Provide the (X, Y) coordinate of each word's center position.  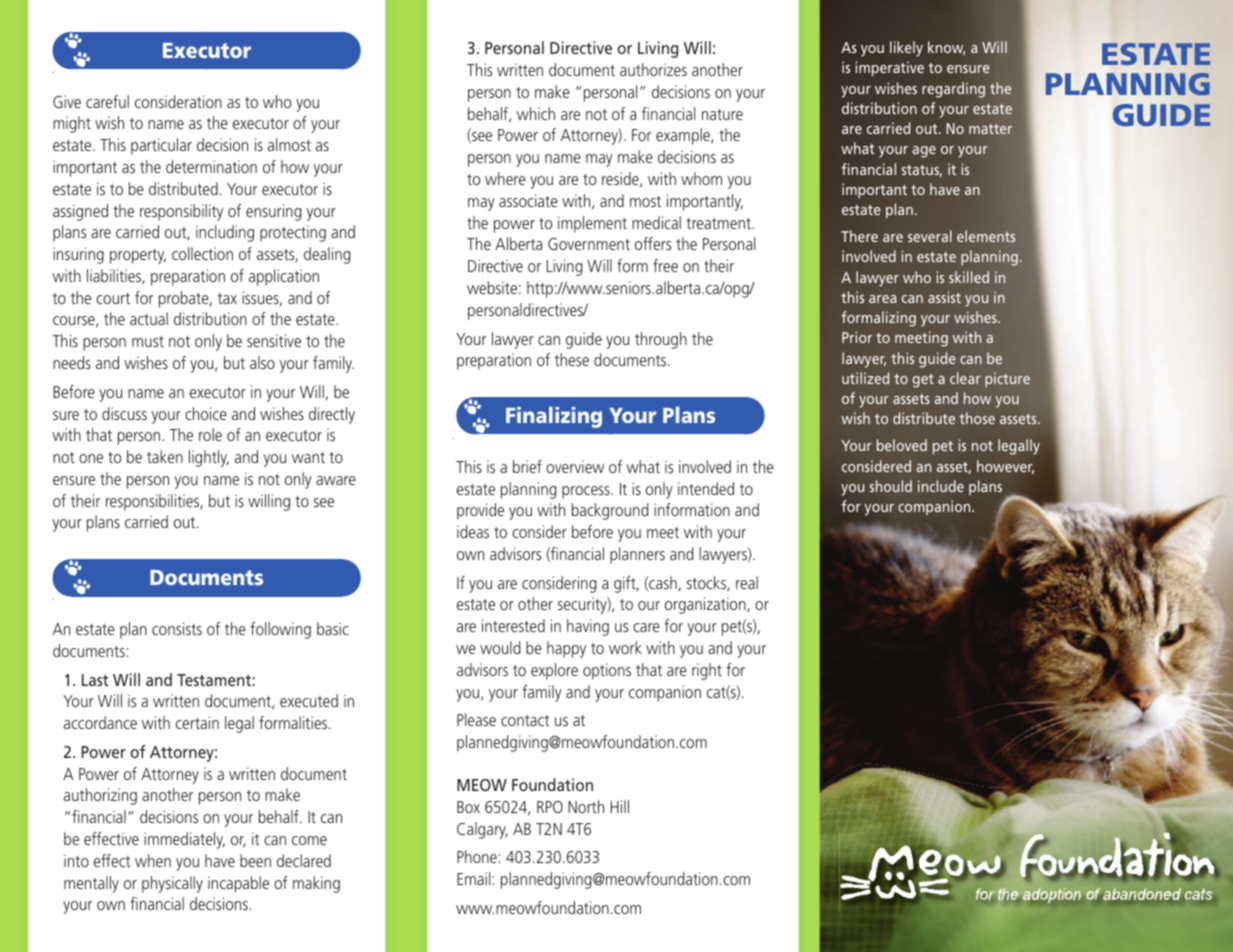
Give (67, 101)
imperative (889, 69)
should (891, 486)
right (707, 671)
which (536, 113)
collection (202, 253)
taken (165, 456)
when (153, 860)
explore (554, 671)
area (882, 299)
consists (177, 628)
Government (589, 244)
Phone (478, 856)
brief (527, 466)
